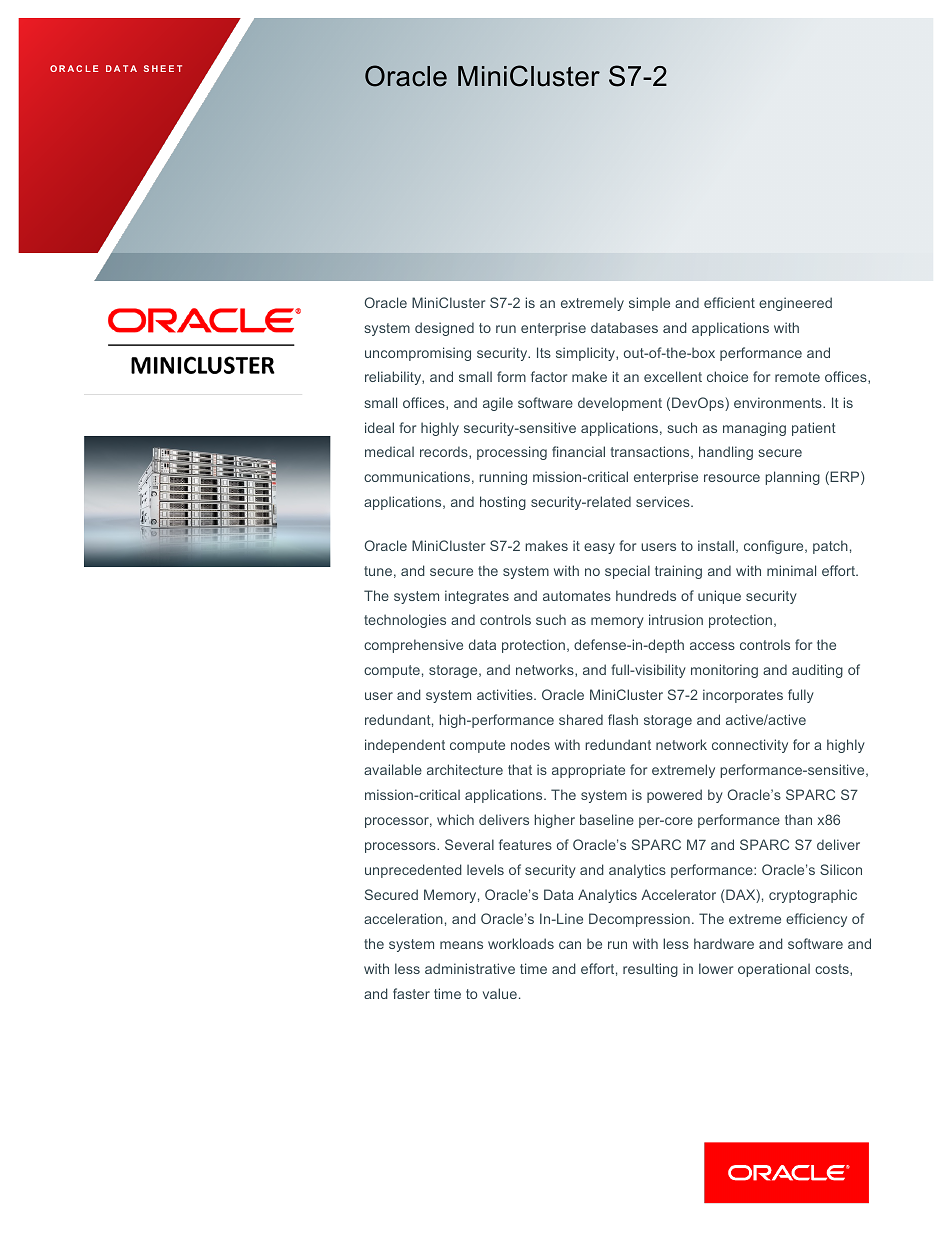  Describe the element at coordinates (470, 968) in the document. I see `administrative` at that location.
